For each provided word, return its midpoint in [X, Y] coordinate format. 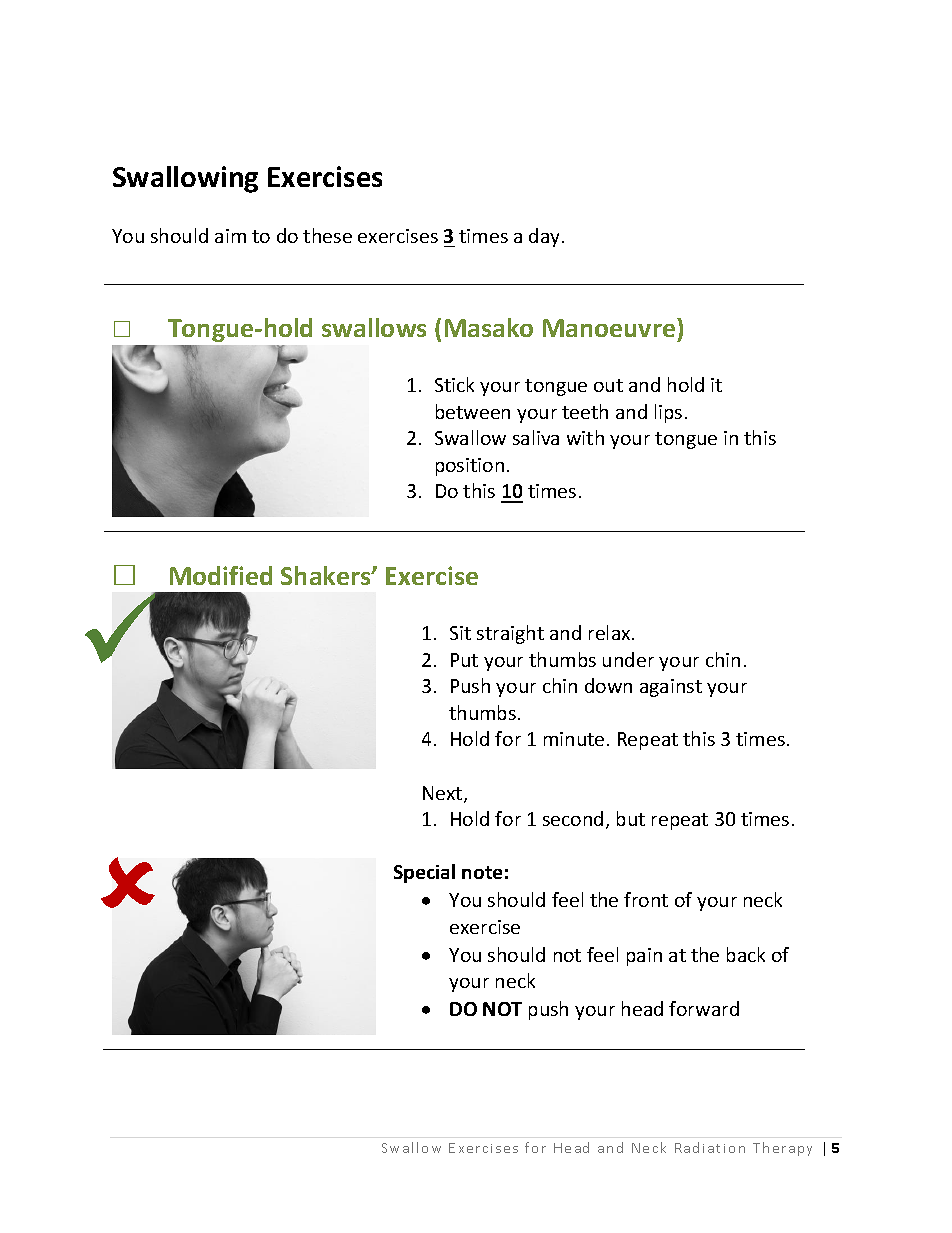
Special [424, 873]
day [546, 237]
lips [668, 413]
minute [574, 739]
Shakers [327, 575]
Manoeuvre [609, 328]
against [671, 688]
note [482, 872]
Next [444, 794]
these [327, 235]
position [470, 467]
